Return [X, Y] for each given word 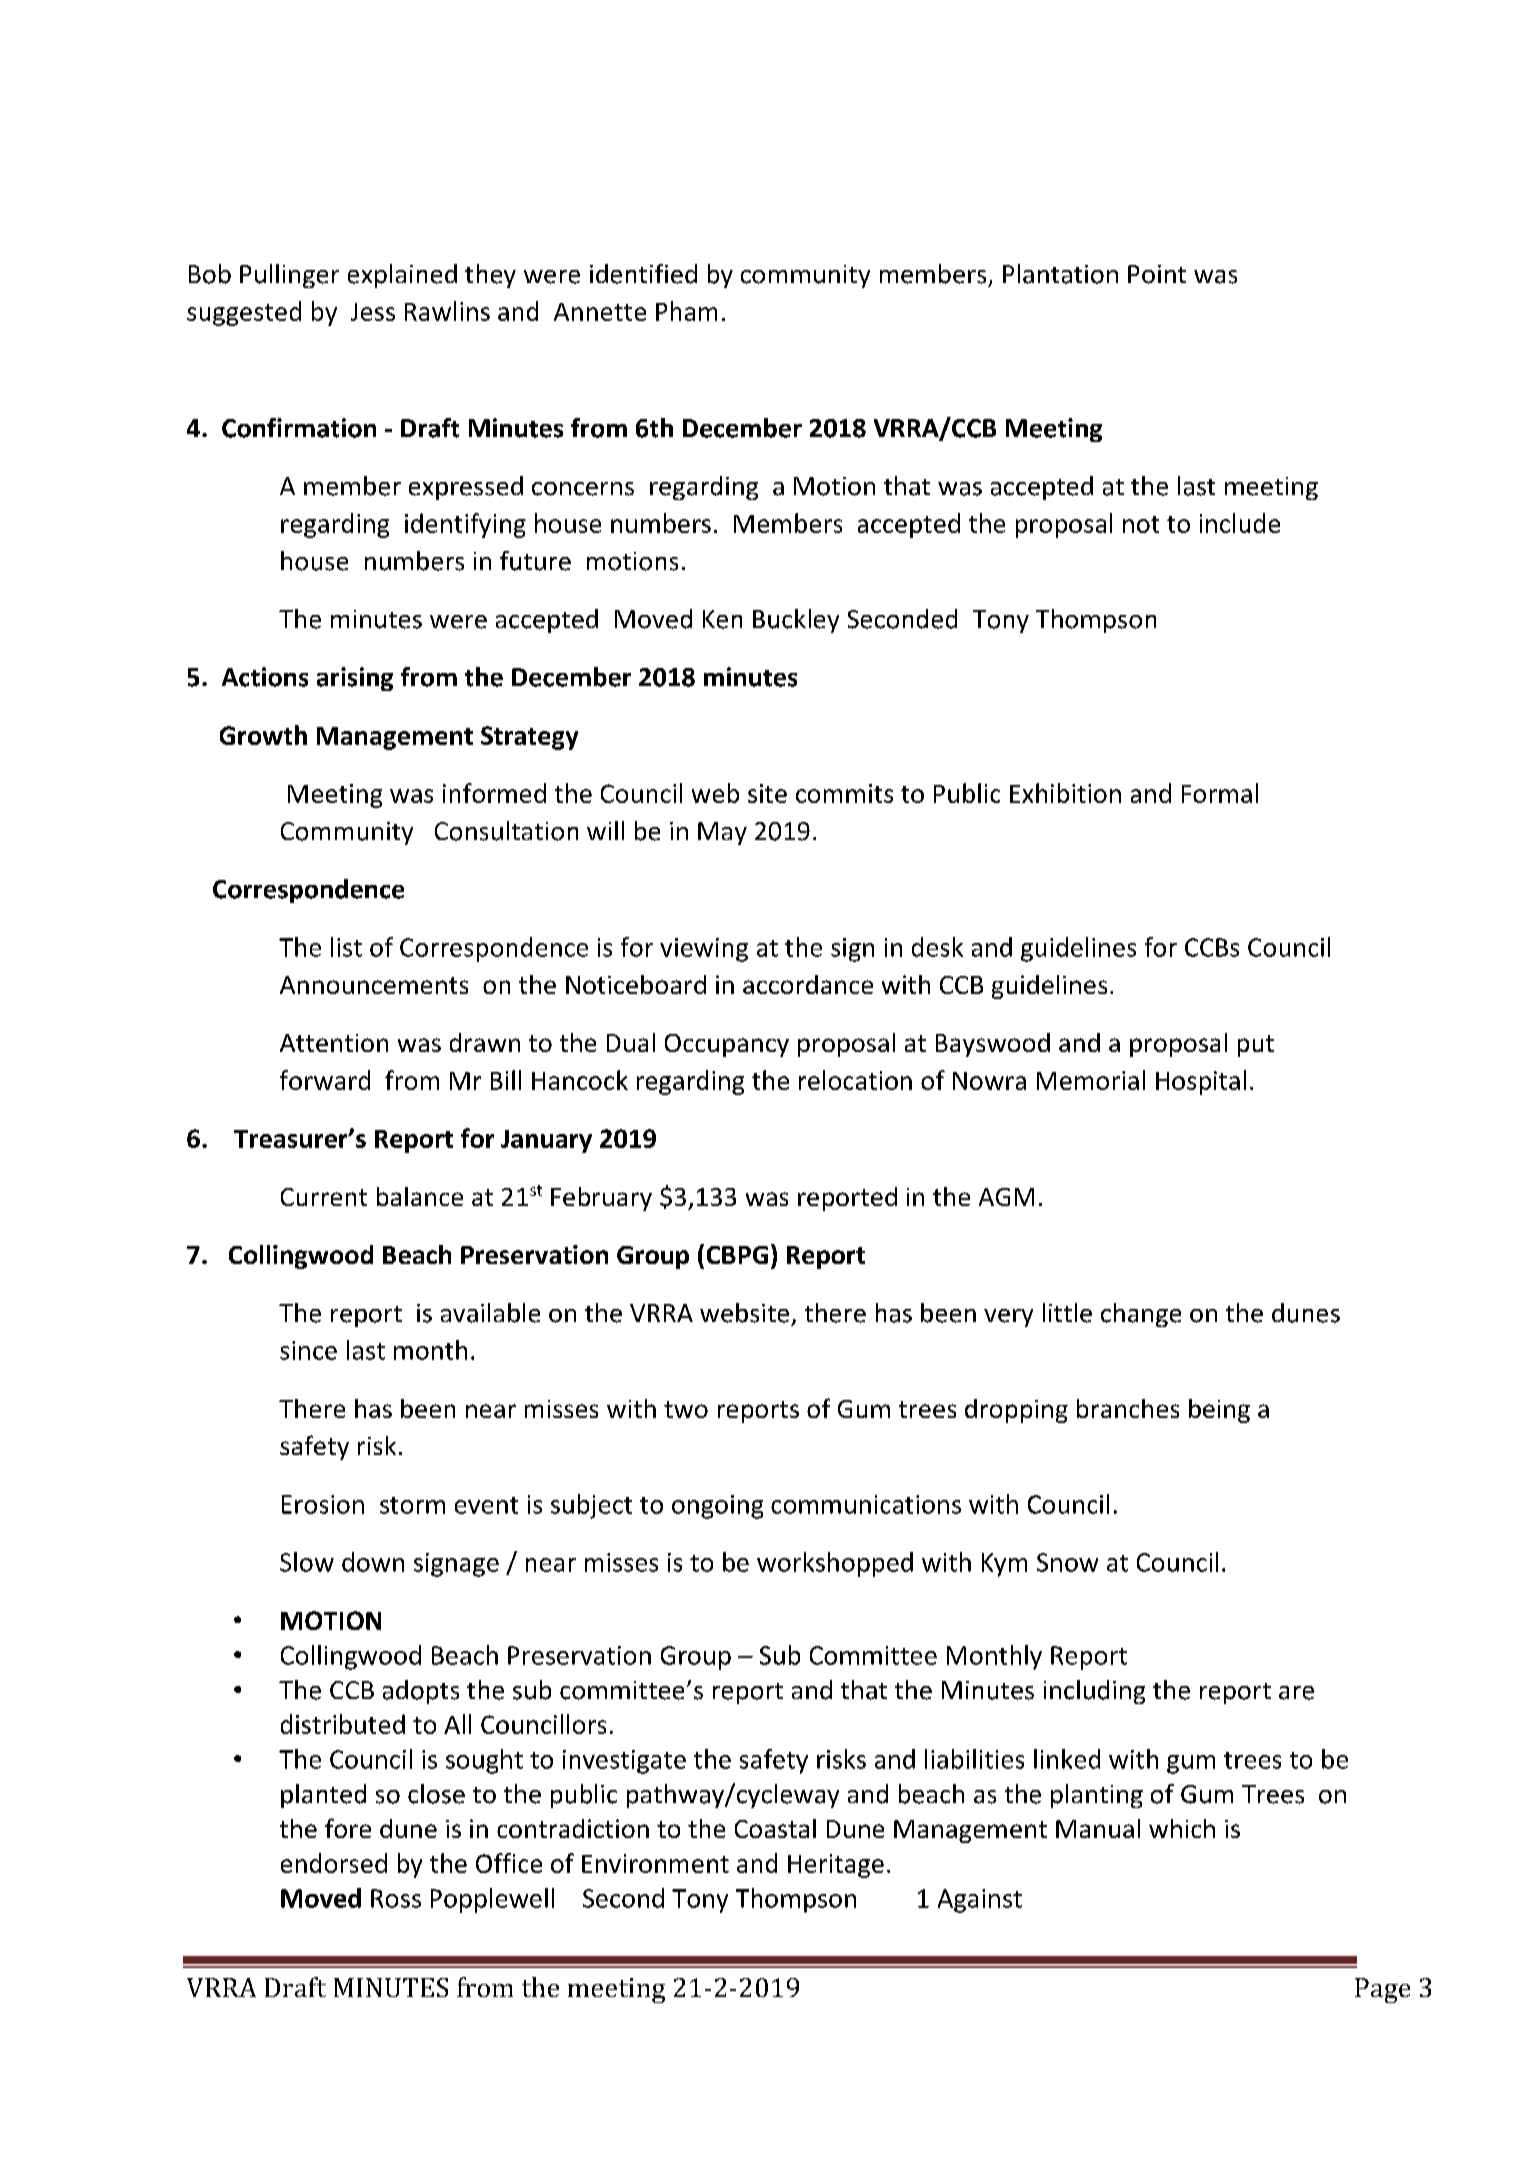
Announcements [374, 985]
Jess [373, 312]
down [373, 1562]
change [1141, 1315]
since [308, 1350]
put [1256, 1046]
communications [866, 1504]
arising [355, 679]
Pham [686, 311]
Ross [396, 1898]
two [686, 1409]
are [1296, 1693]
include [1240, 523]
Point [1157, 274]
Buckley [796, 621]
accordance [808, 984]
